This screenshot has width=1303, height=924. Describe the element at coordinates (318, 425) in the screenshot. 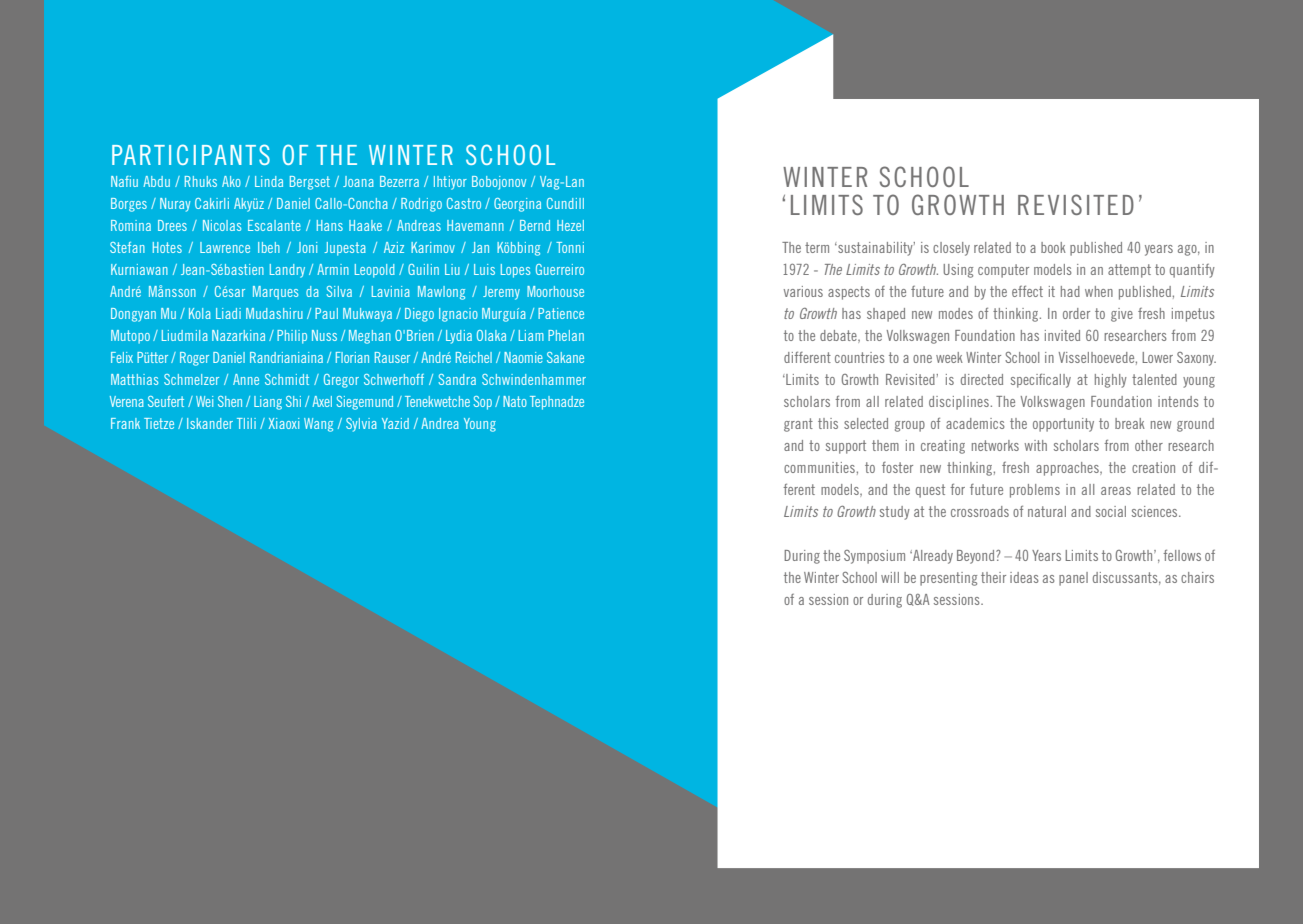

I see `Wang` at that location.
